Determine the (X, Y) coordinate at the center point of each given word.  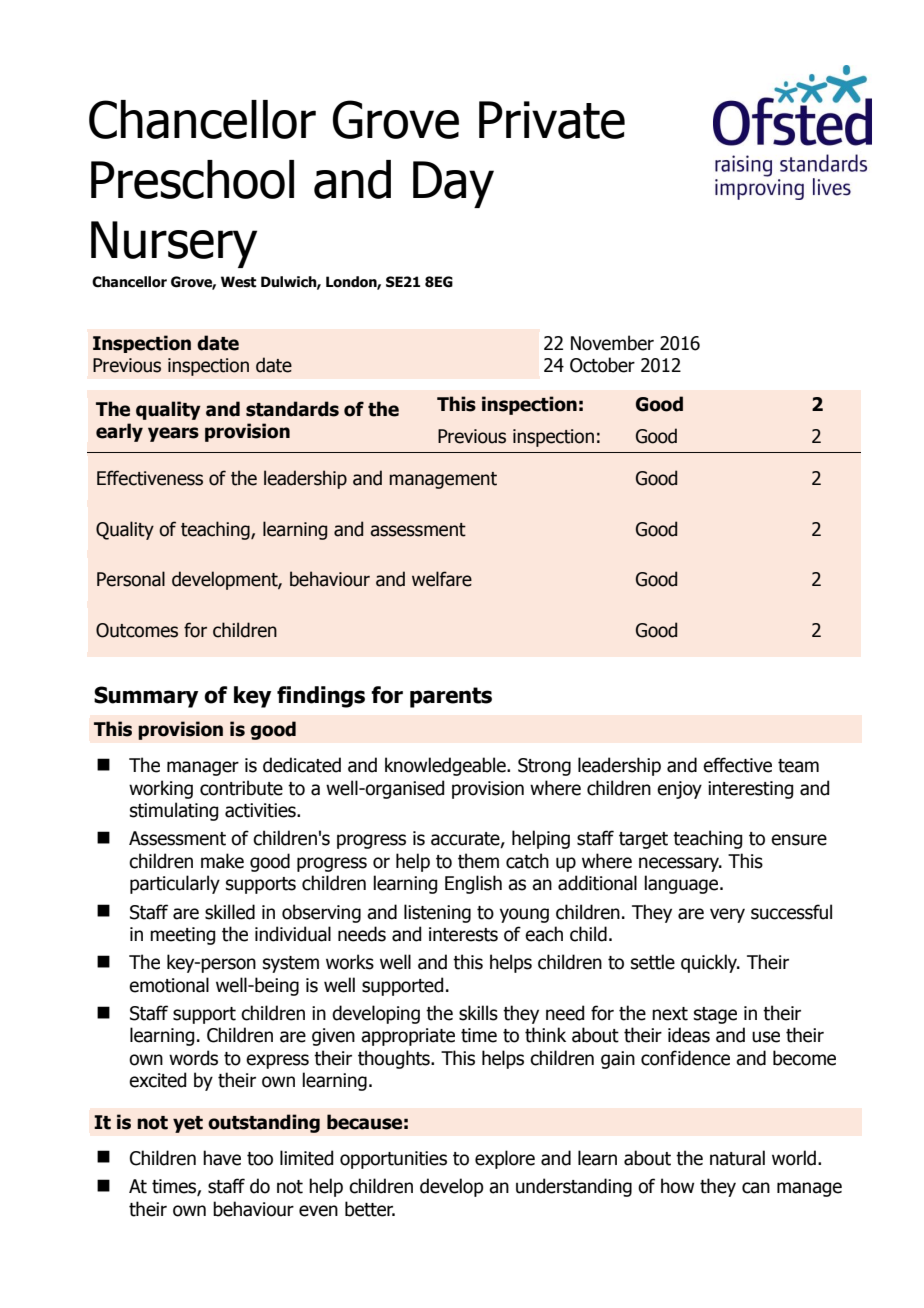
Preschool (192, 179)
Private (552, 120)
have (222, 1158)
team (798, 766)
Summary (146, 697)
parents (451, 697)
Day (453, 184)
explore (505, 1159)
